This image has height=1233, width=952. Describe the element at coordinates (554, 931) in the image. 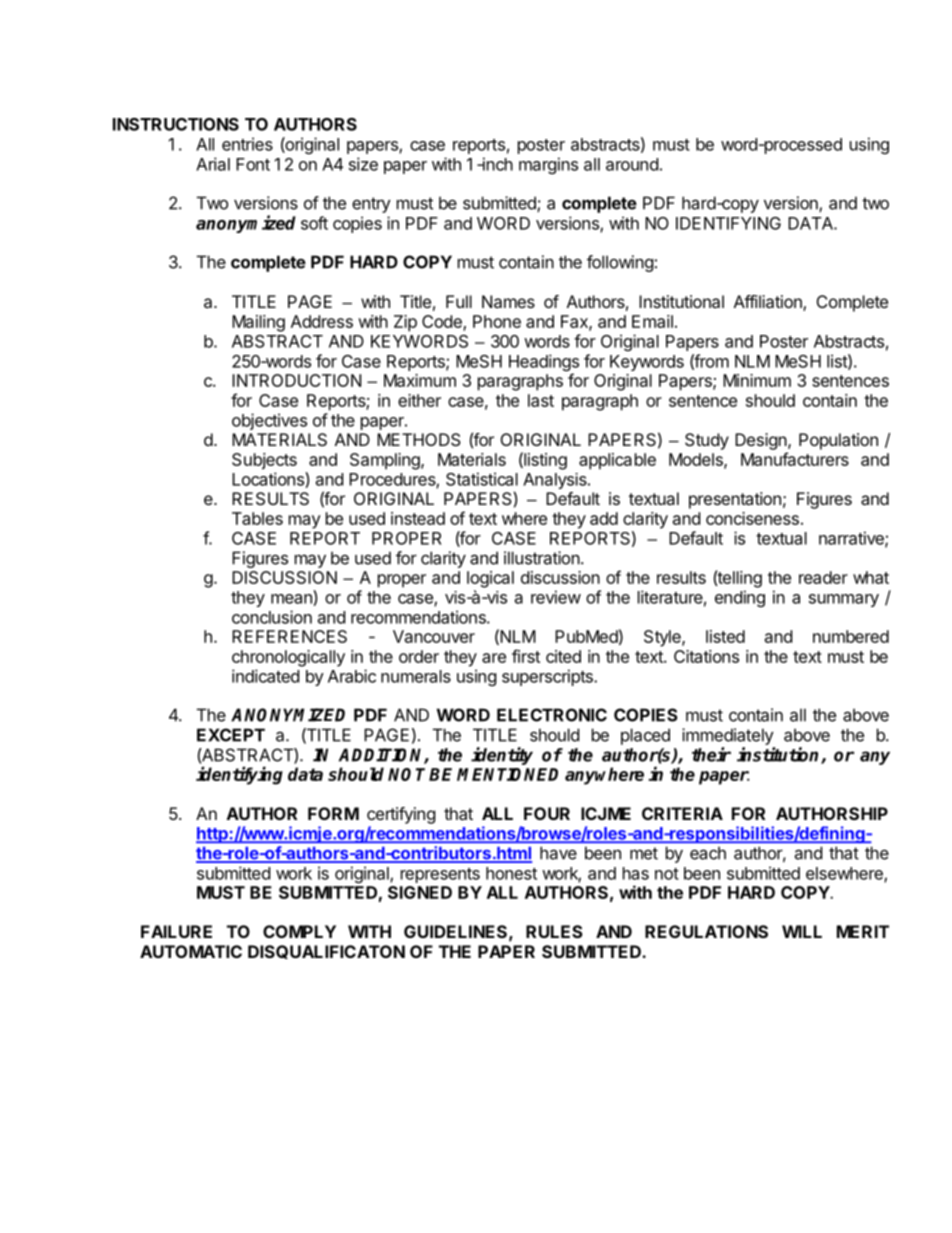

I see `RULES` at that location.
